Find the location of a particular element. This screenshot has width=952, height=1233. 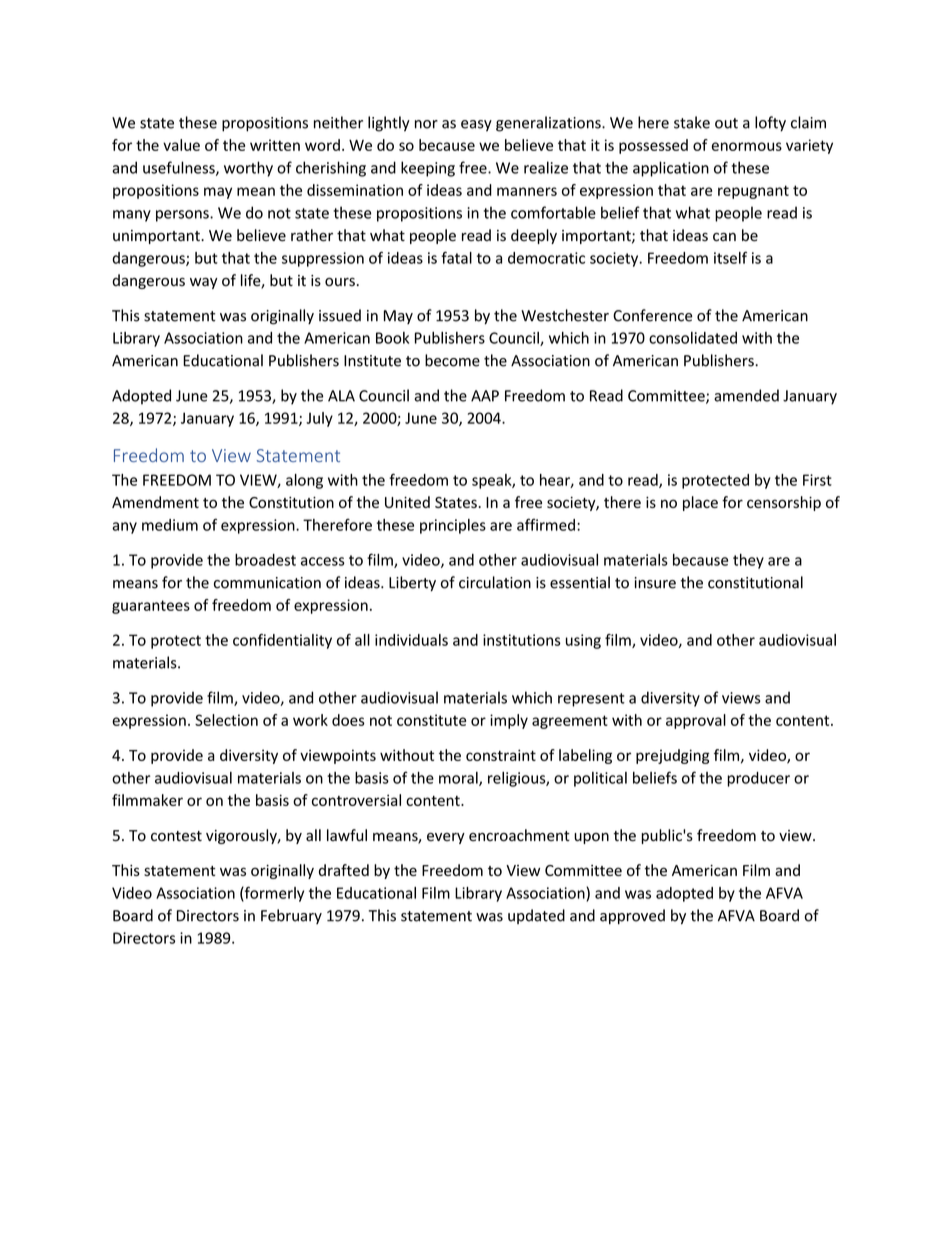

consolidated is located at coordinates (693, 338).
